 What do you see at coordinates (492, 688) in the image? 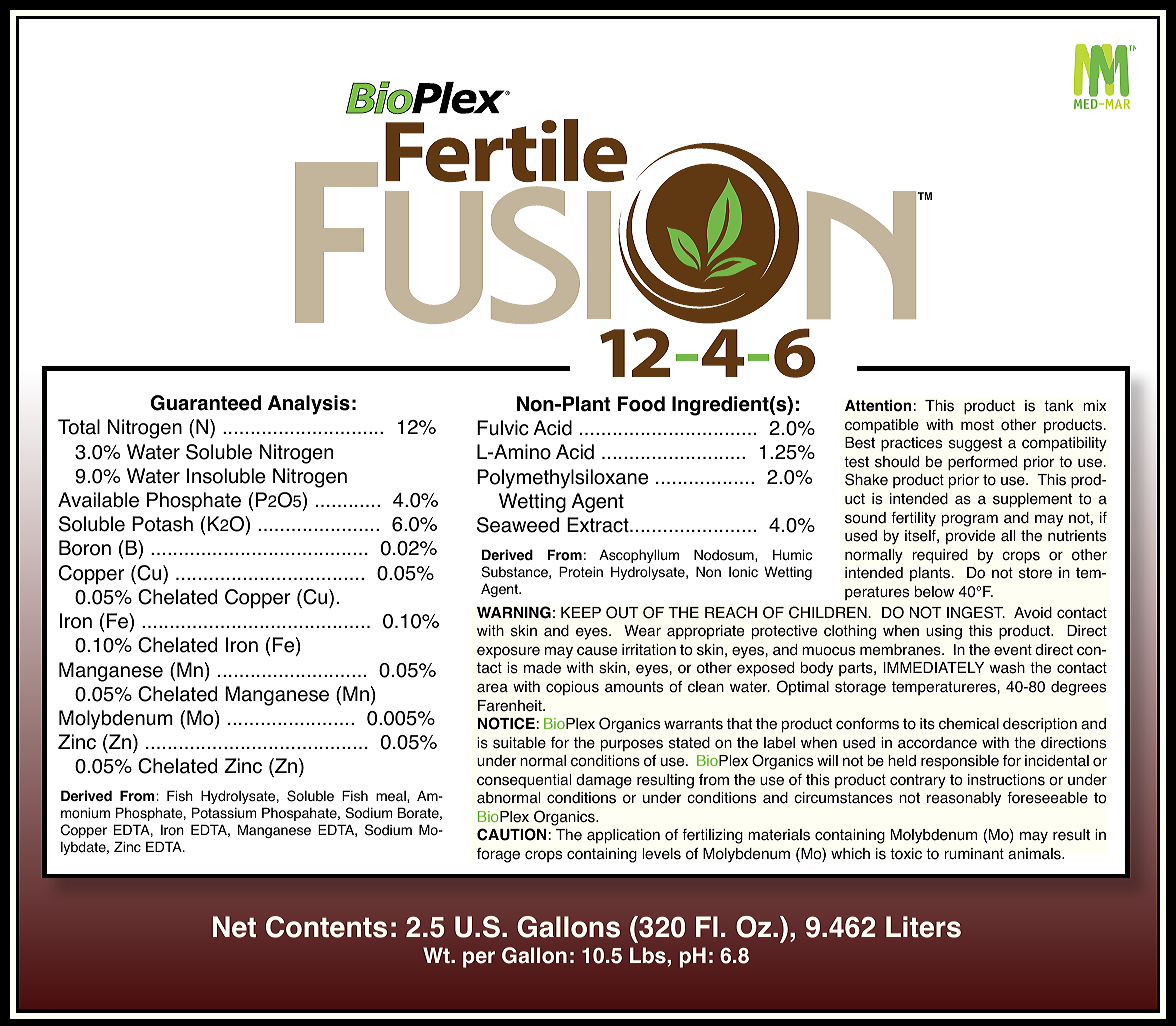
I see `area` at bounding box center [492, 688].
